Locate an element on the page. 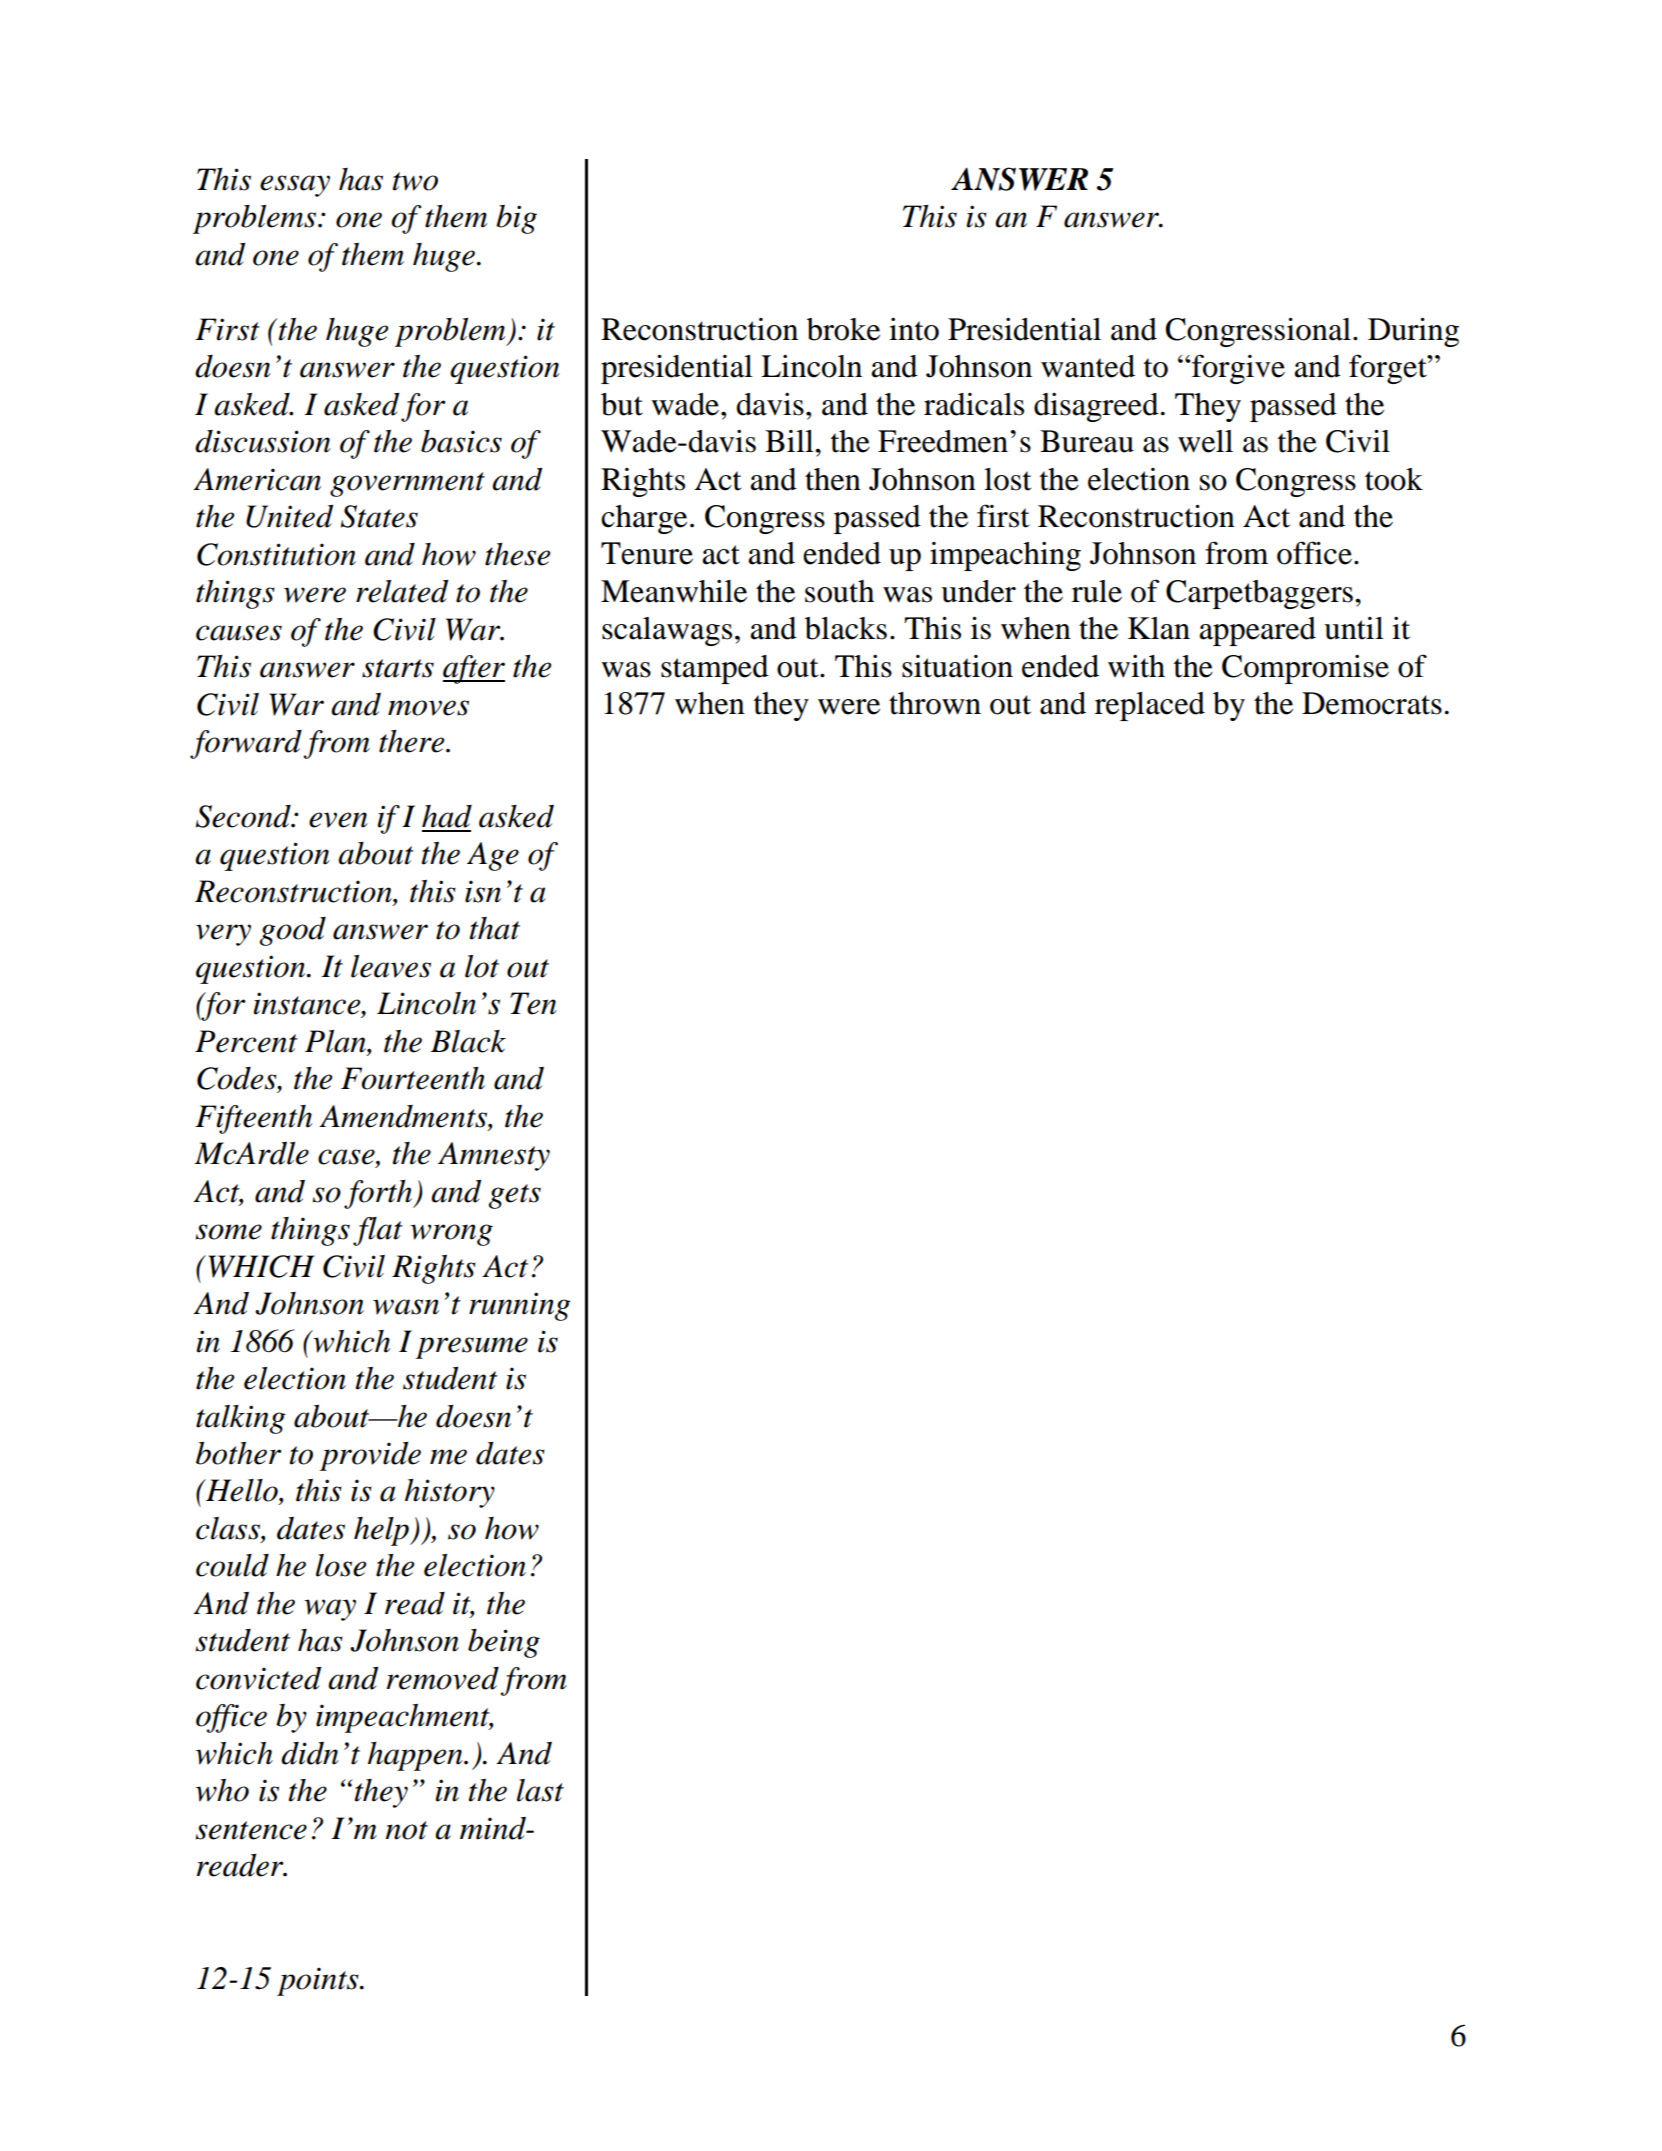  forgive is located at coordinates (1237, 369).
